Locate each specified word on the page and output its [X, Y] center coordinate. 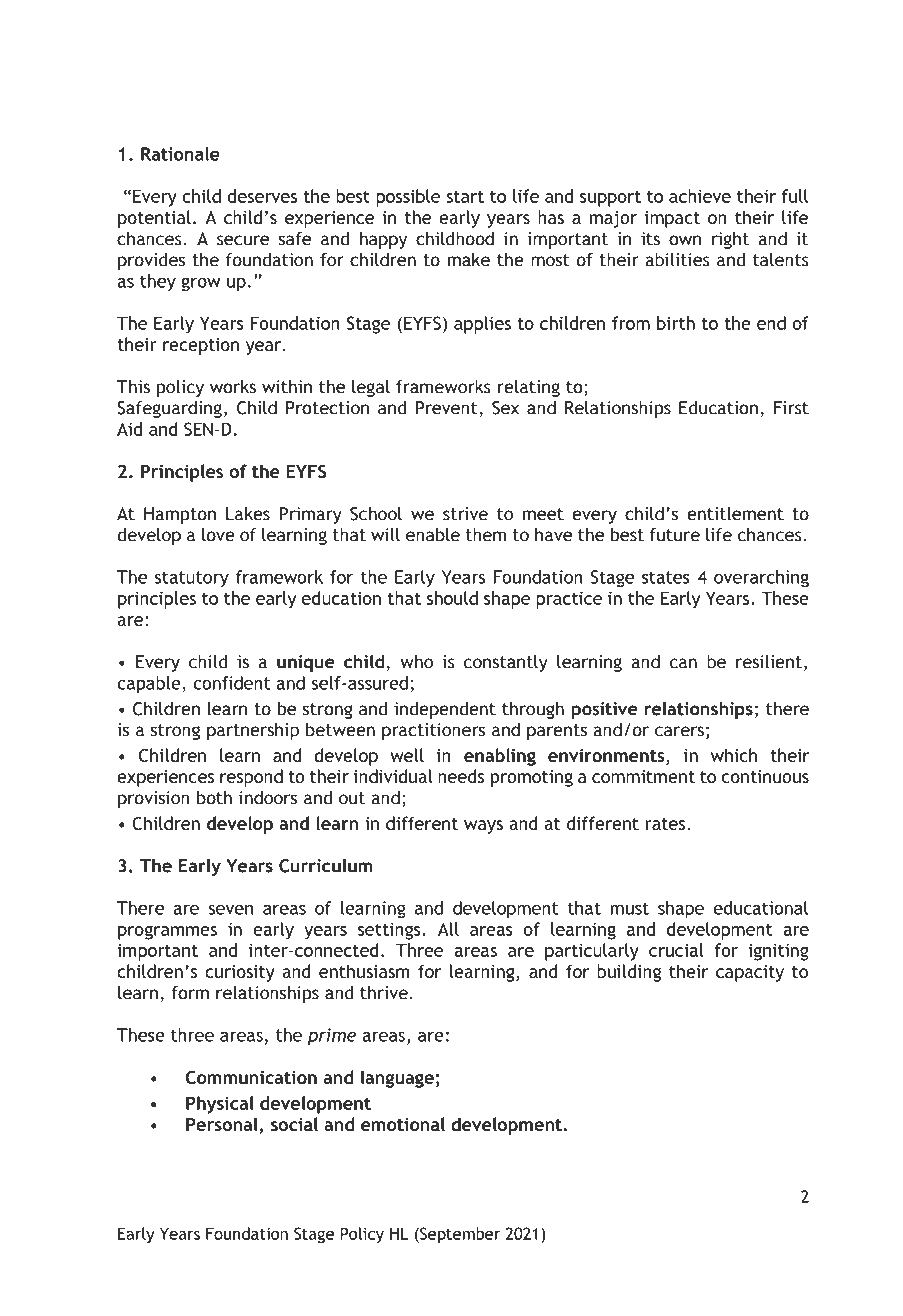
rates [665, 824]
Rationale [180, 154]
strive [465, 514]
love [218, 535]
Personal [223, 1125]
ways [483, 827]
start [465, 196]
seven [231, 910]
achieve [700, 196]
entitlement [735, 514]
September [459, 1235]
